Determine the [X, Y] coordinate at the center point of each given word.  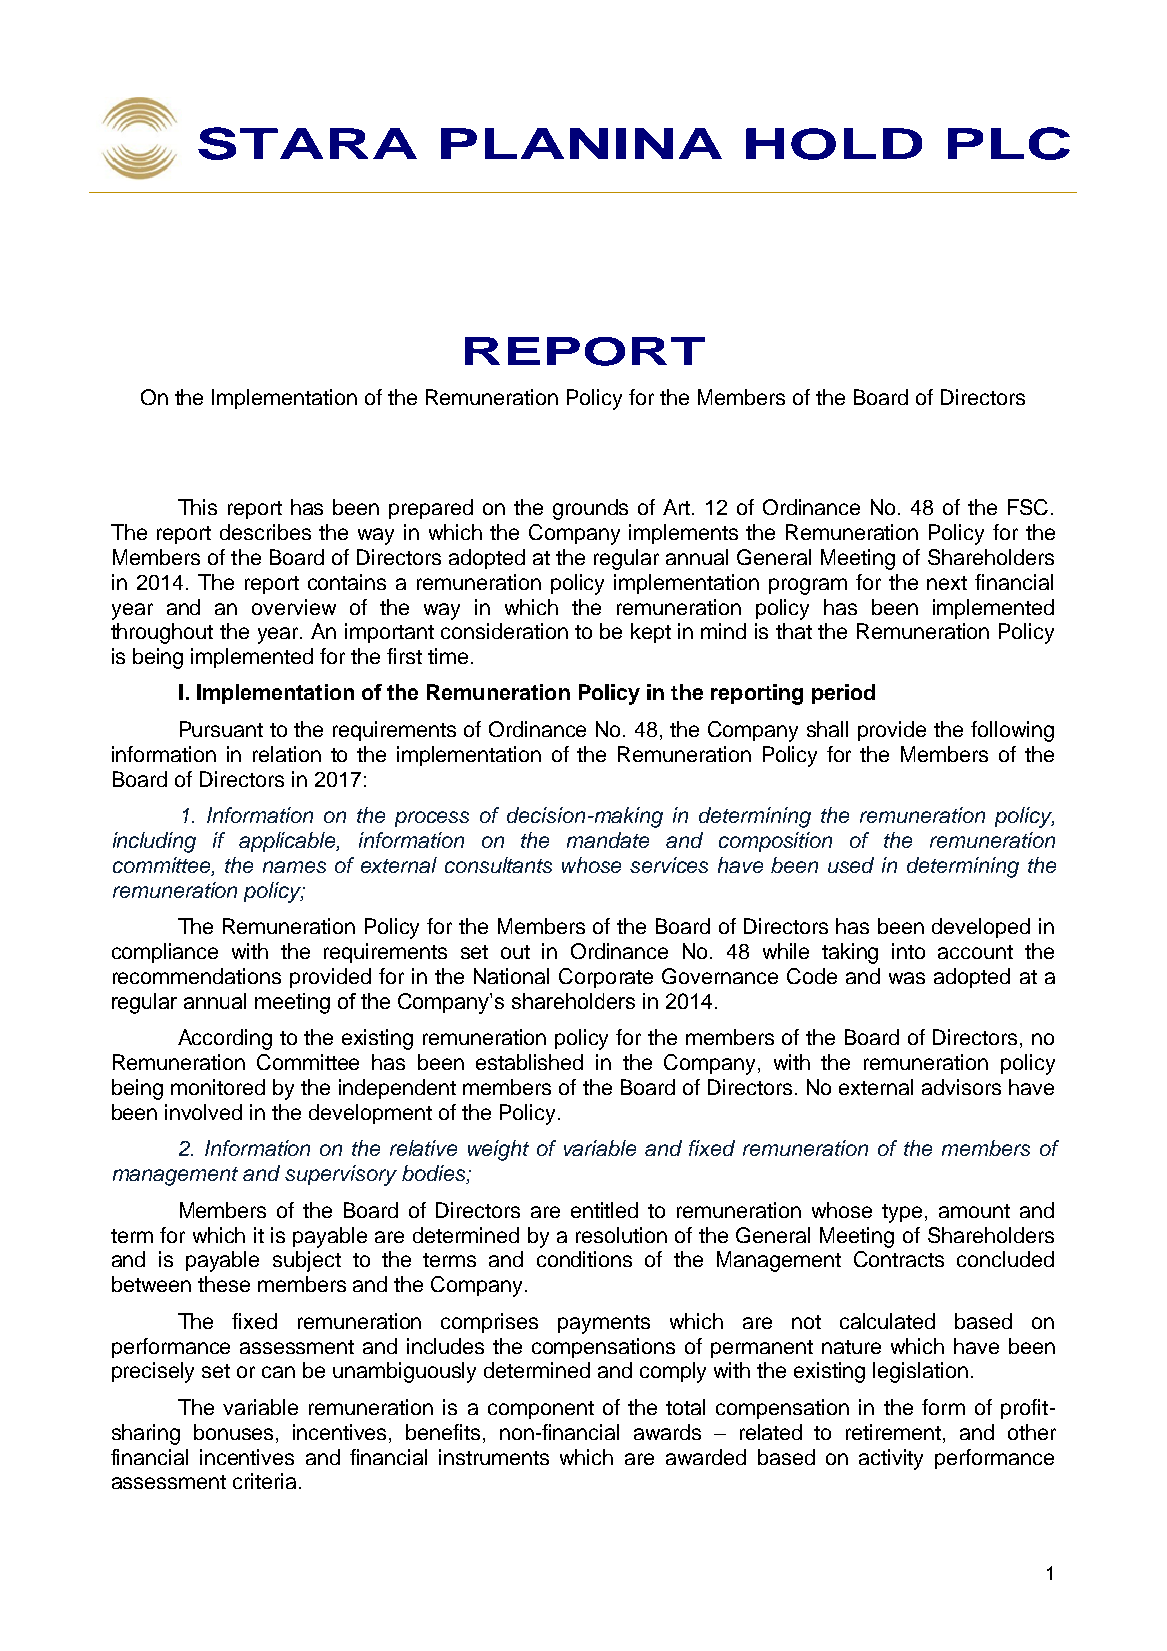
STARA [307, 143]
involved [203, 1112]
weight [498, 1150]
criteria [264, 1481]
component [541, 1410]
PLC [1009, 143]
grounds [590, 509]
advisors [961, 1087]
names [294, 867]
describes [265, 532]
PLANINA [581, 143]
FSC [1028, 507]
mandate [608, 840]
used [851, 865]
